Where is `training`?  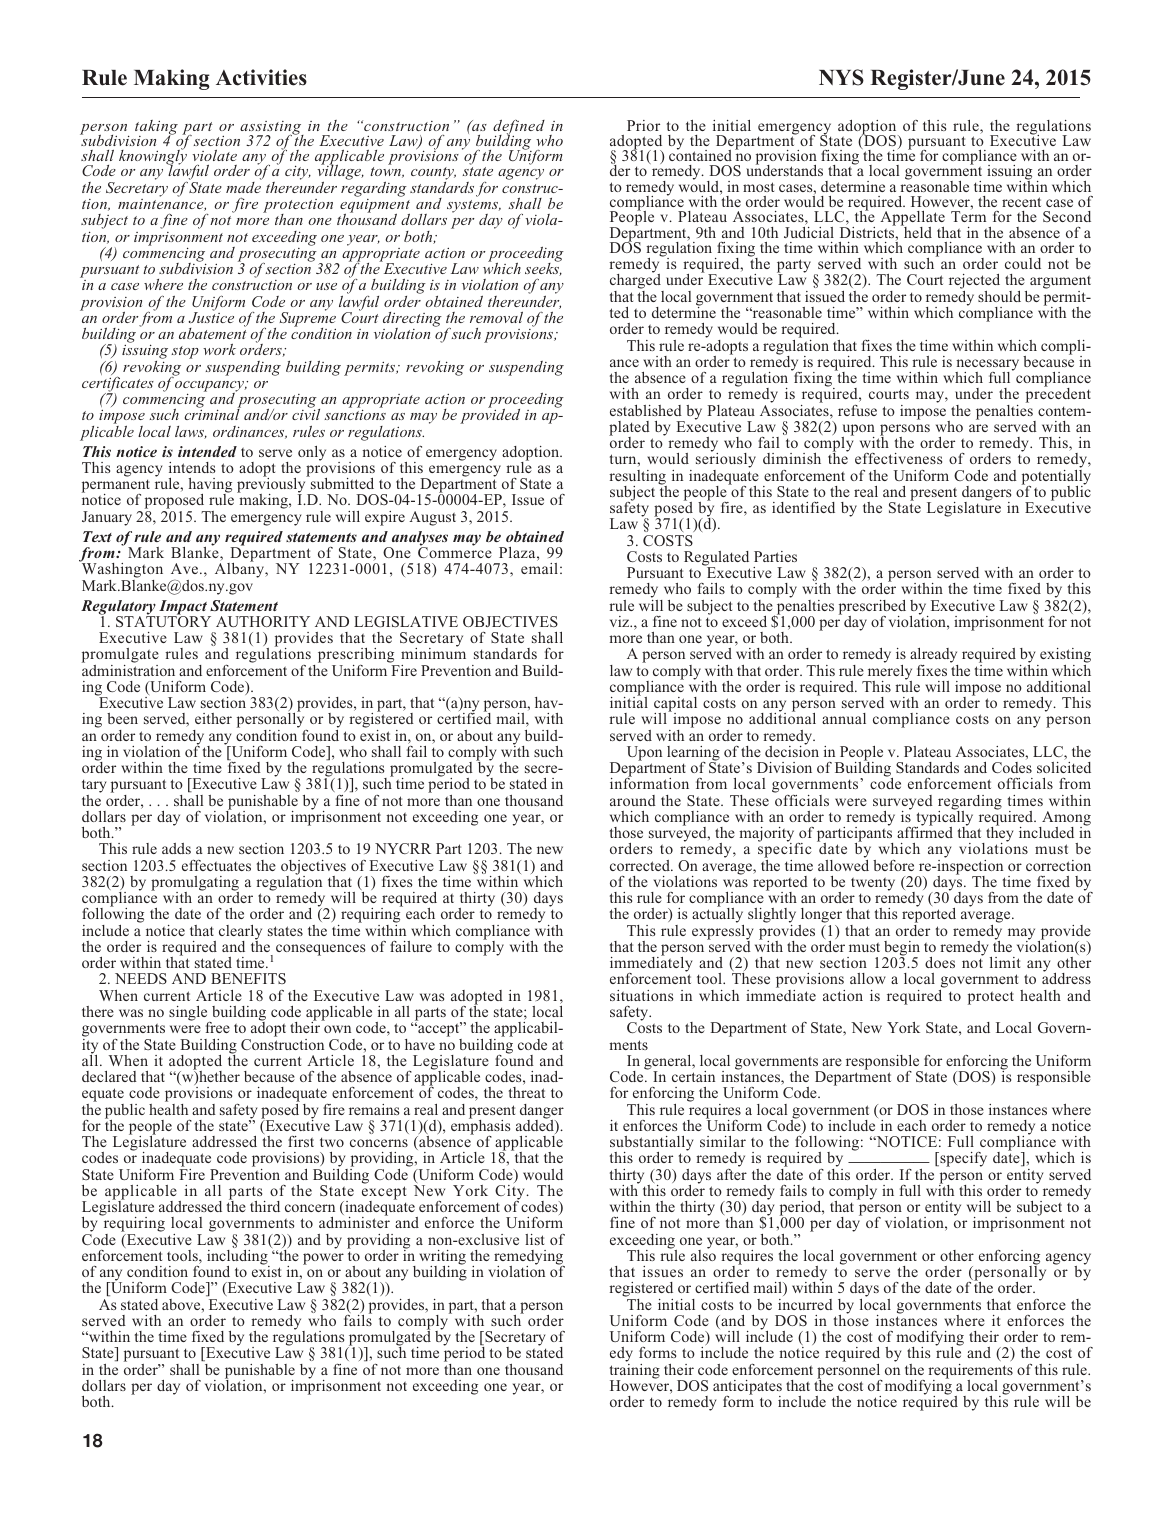 training is located at coordinates (635, 1371).
